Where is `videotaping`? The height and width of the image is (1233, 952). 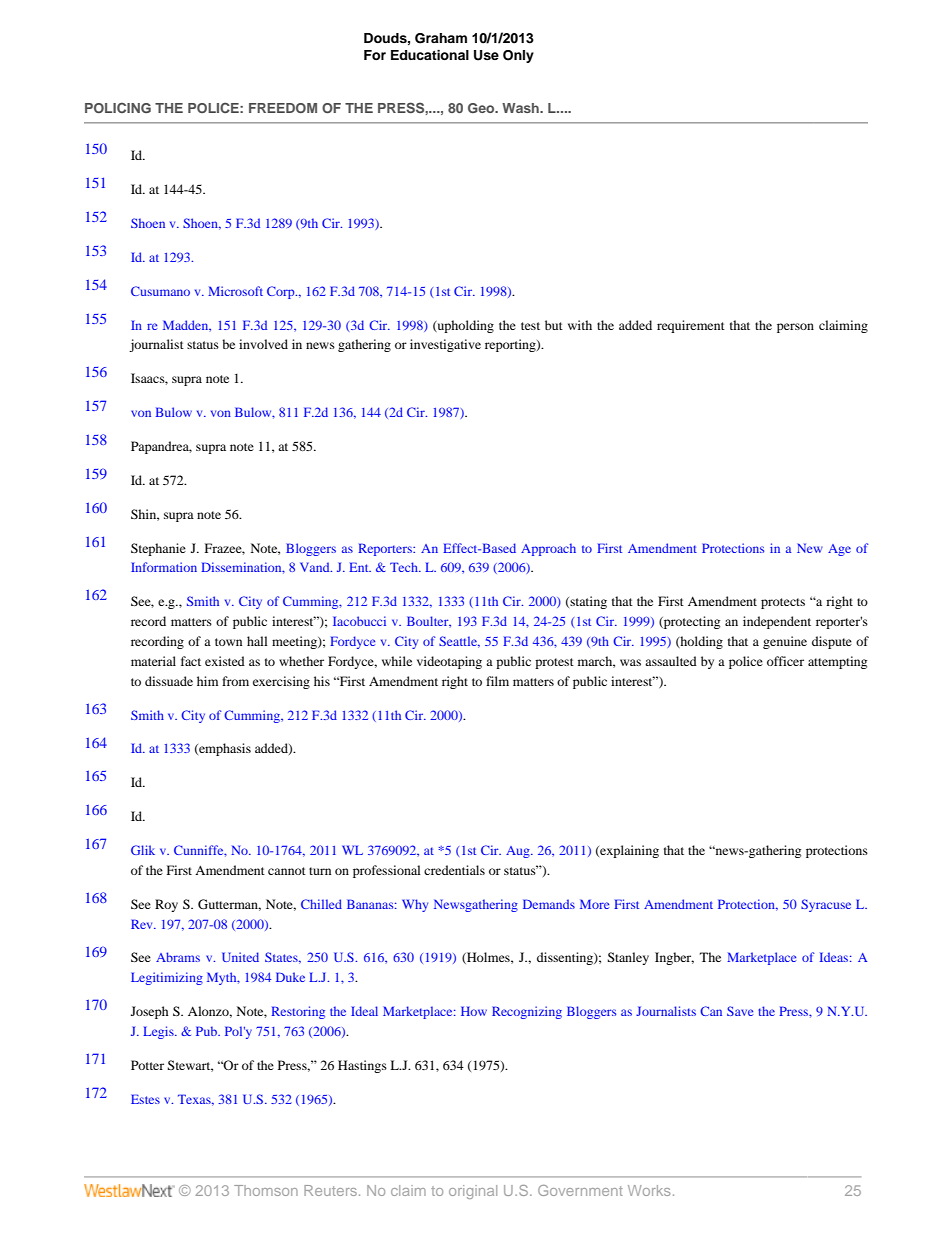 videotaping is located at coordinates (449, 662).
